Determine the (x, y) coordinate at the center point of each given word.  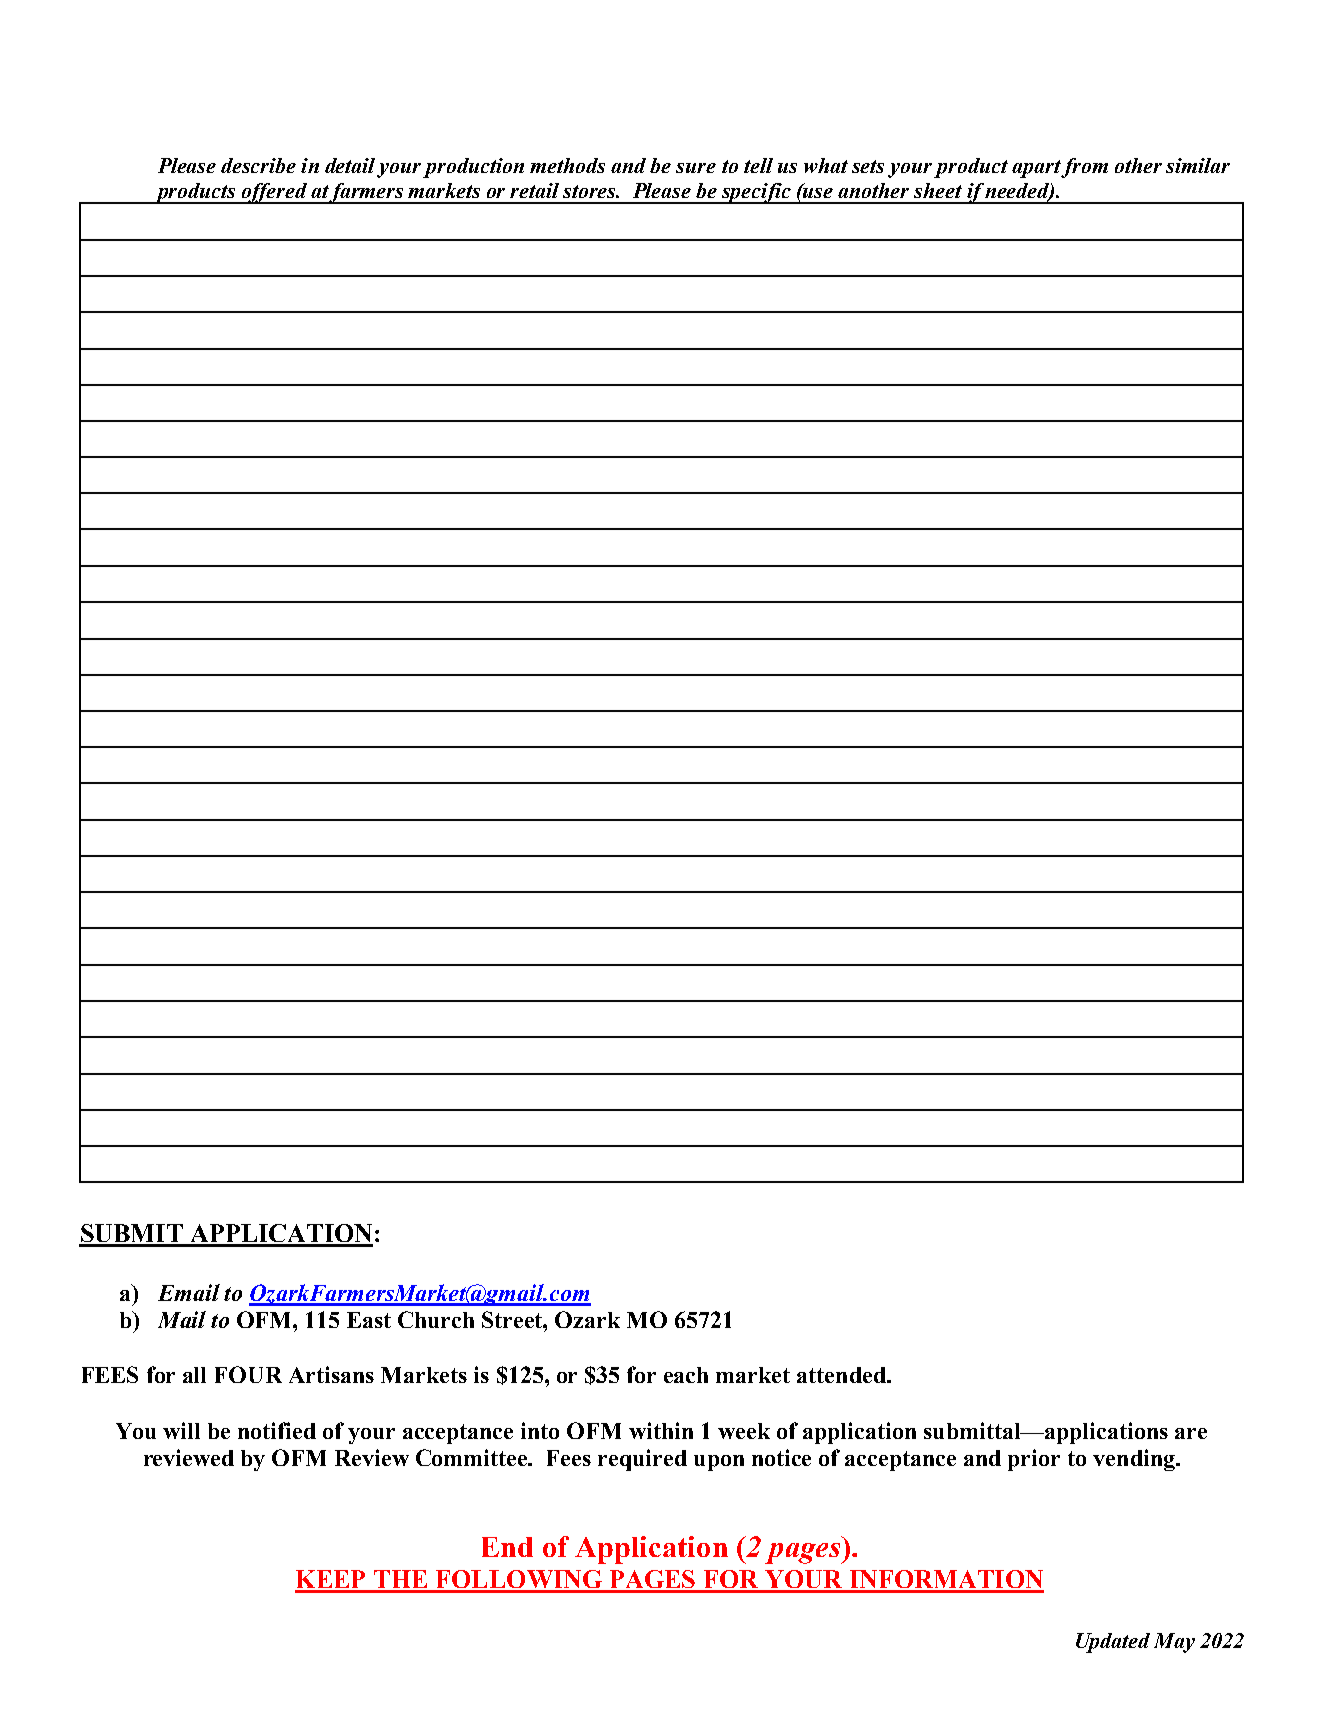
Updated (1113, 1643)
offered (274, 193)
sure (696, 168)
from (1084, 168)
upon (719, 1463)
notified (277, 1430)
